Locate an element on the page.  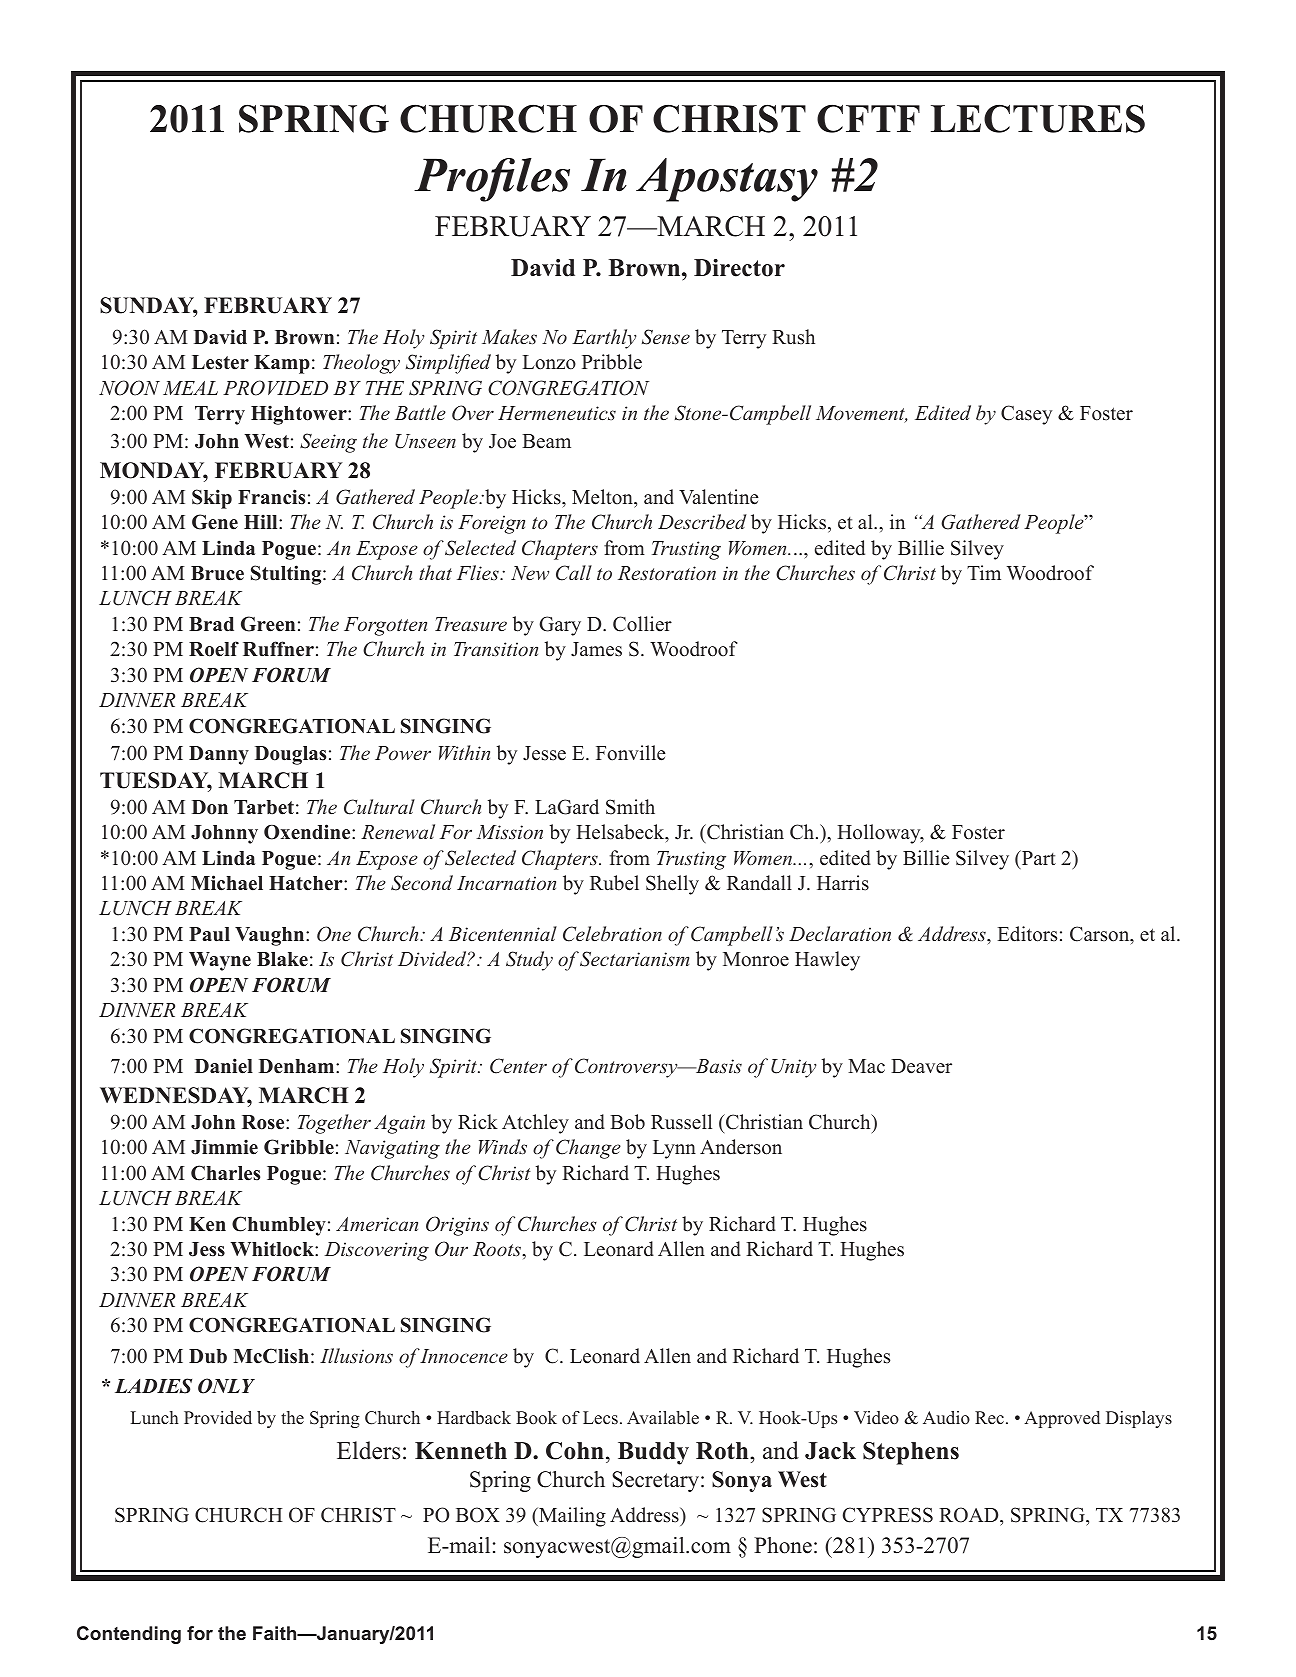
Lester is located at coordinates (220, 362).
